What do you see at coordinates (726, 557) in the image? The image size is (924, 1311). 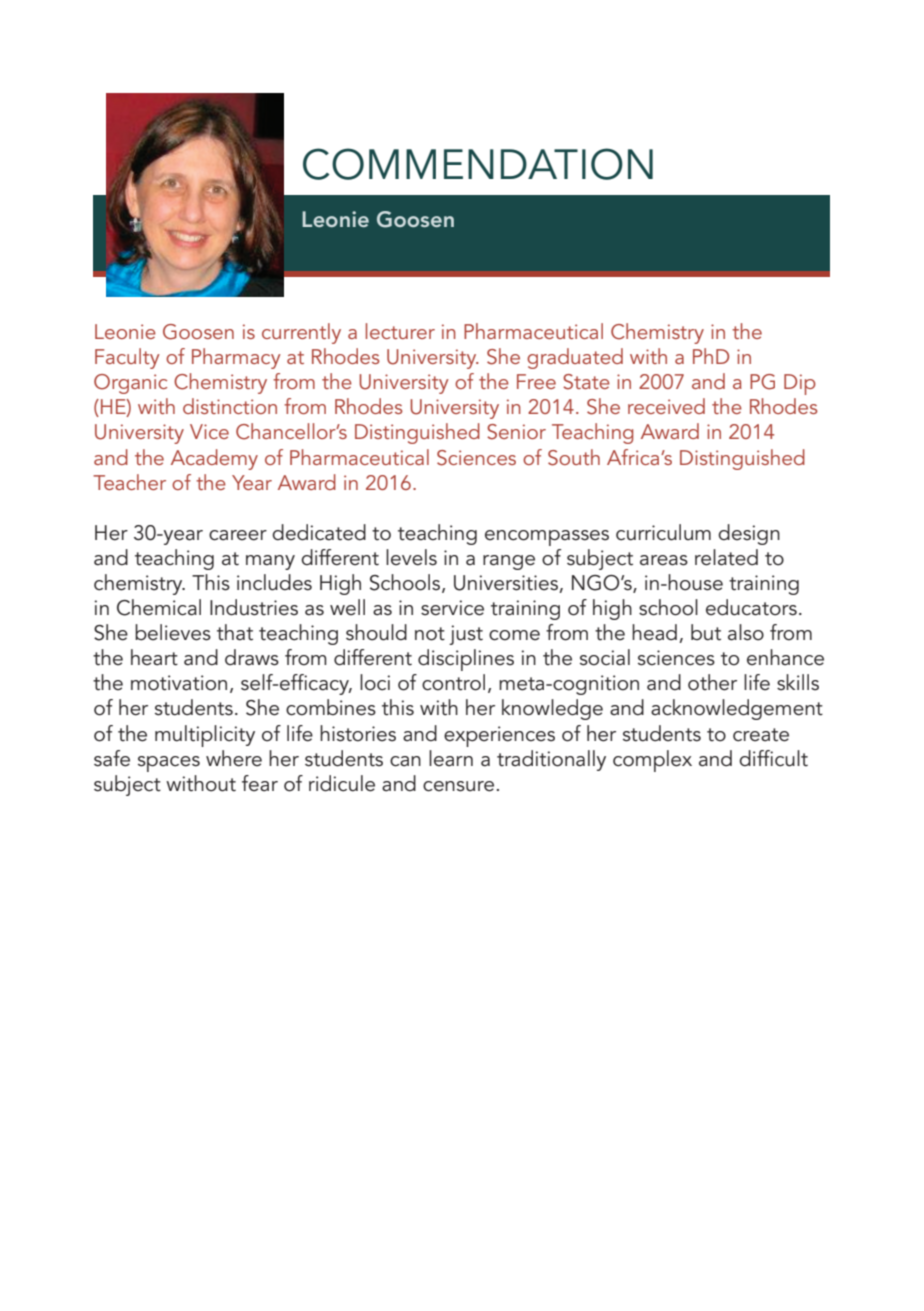 I see `related` at bounding box center [726, 557].
